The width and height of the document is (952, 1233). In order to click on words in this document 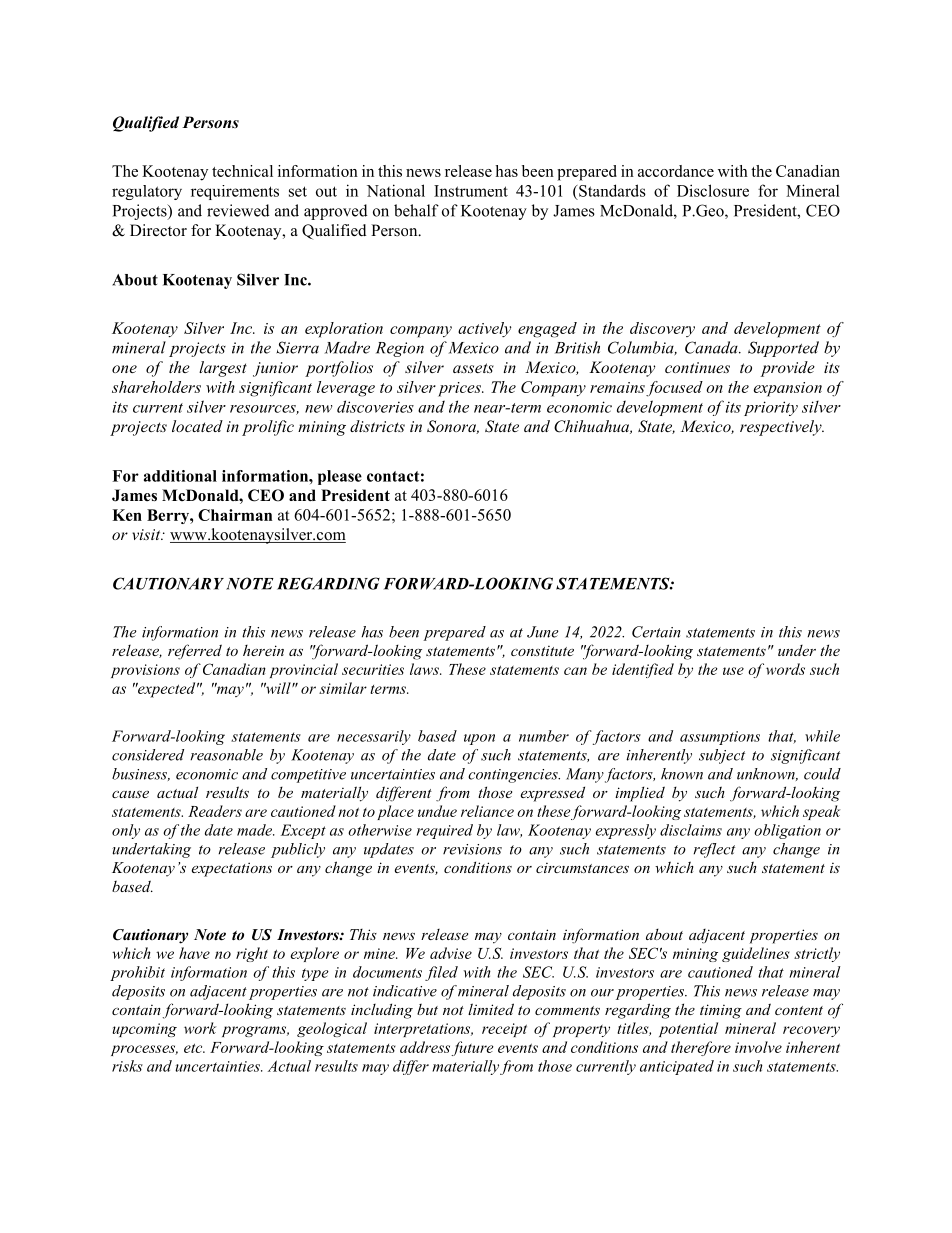, I will do `click(785, 669)`.
